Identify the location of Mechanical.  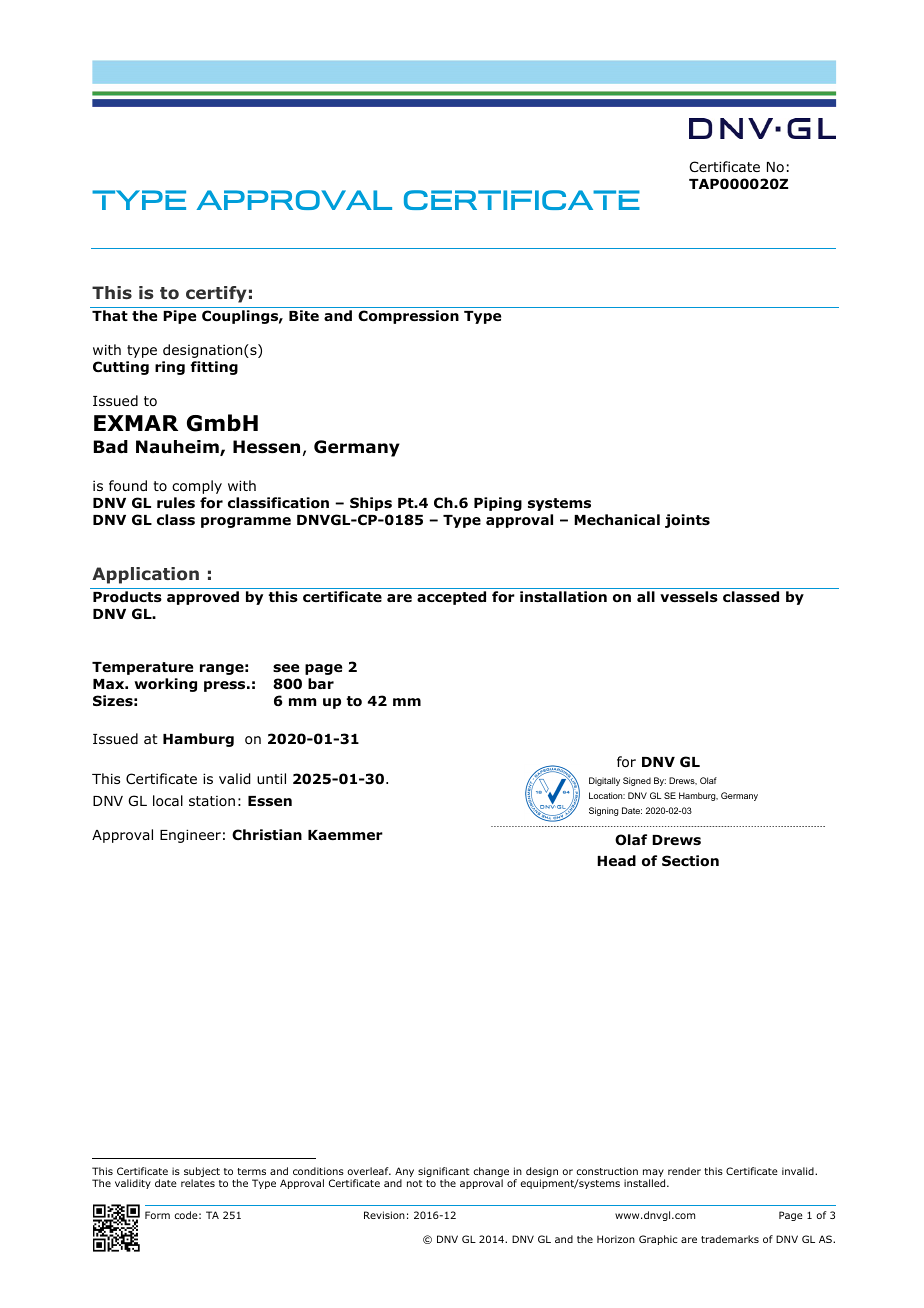
(617, 519).
